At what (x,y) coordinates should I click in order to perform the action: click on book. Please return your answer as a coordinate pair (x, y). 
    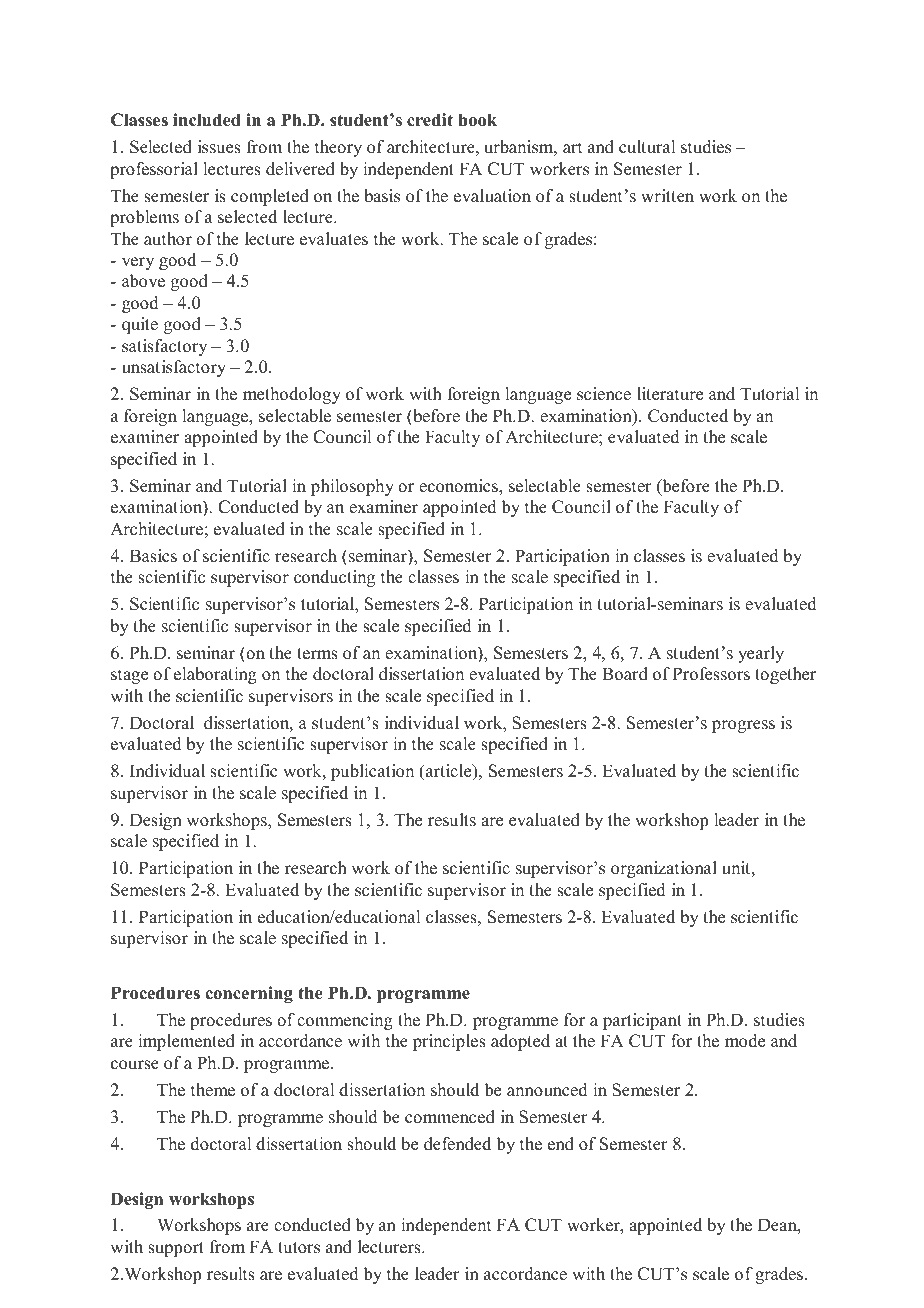
    Looking at the image, I should click on (477, 120).
